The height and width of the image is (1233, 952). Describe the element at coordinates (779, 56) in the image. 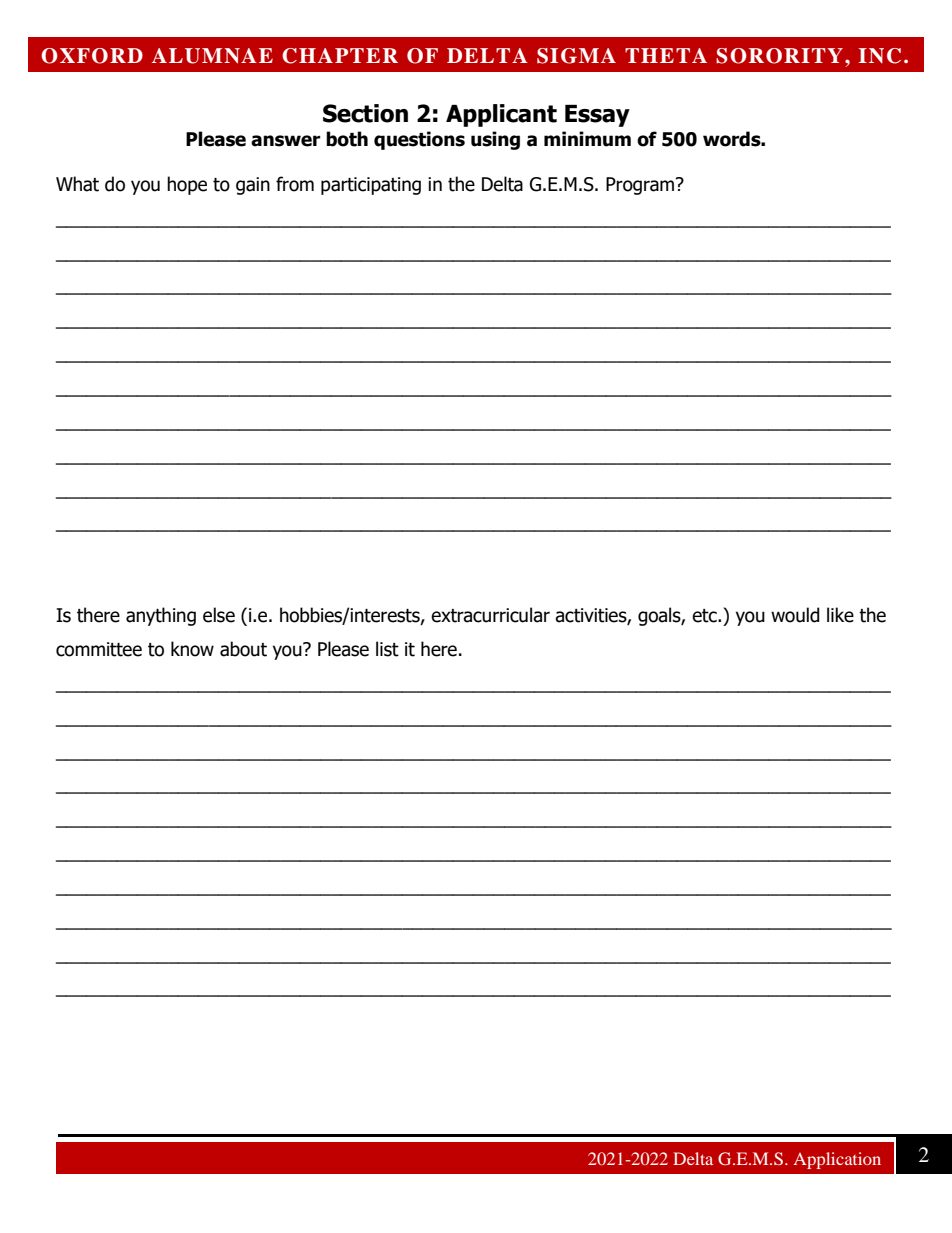

I see `SORORITY` at that location.
